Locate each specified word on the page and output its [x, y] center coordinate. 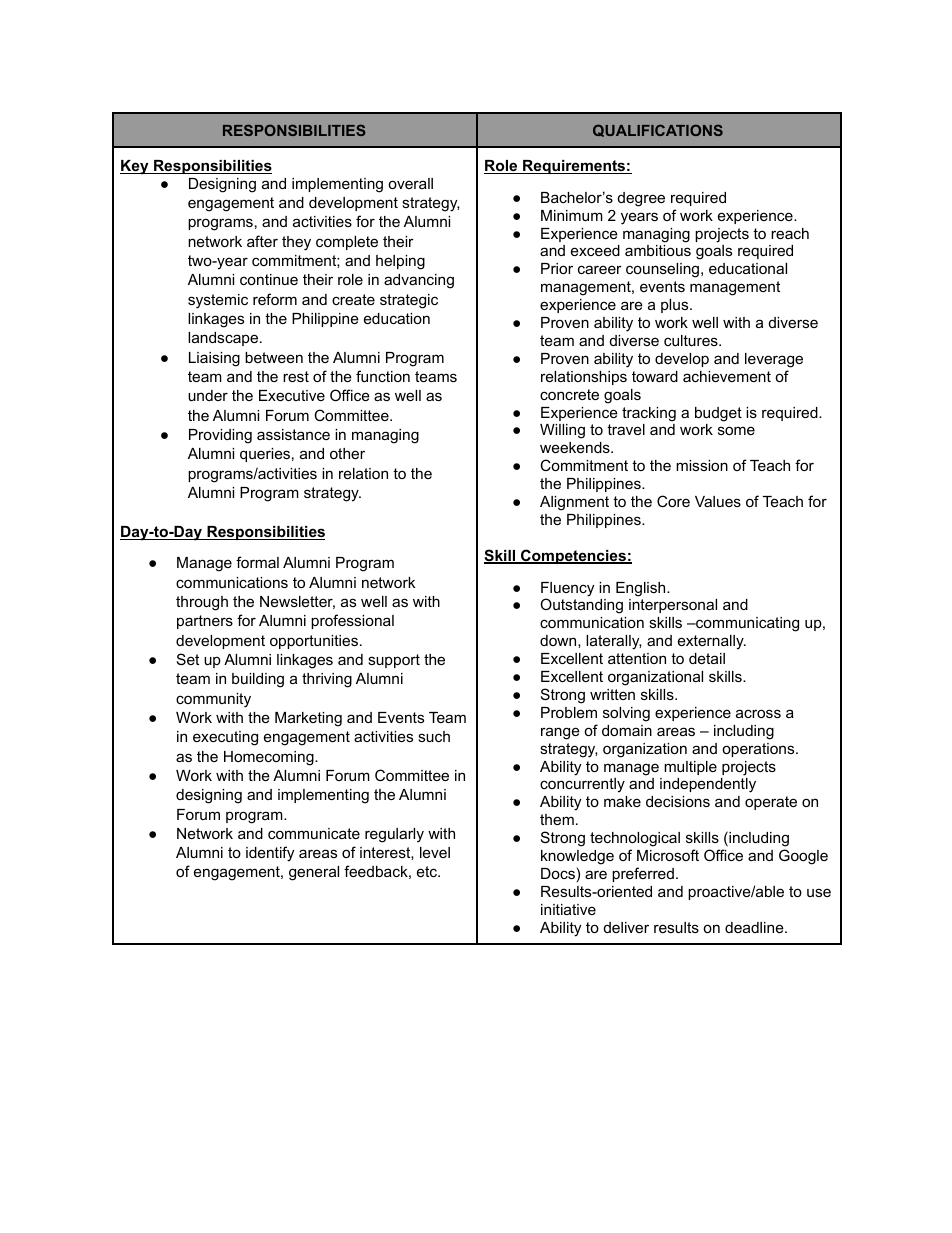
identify [270, 854]
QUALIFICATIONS [658, 130]
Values [718, 501]
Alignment [574, 503]
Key [135, 167]
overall [410, 183]
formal [257, 562]
